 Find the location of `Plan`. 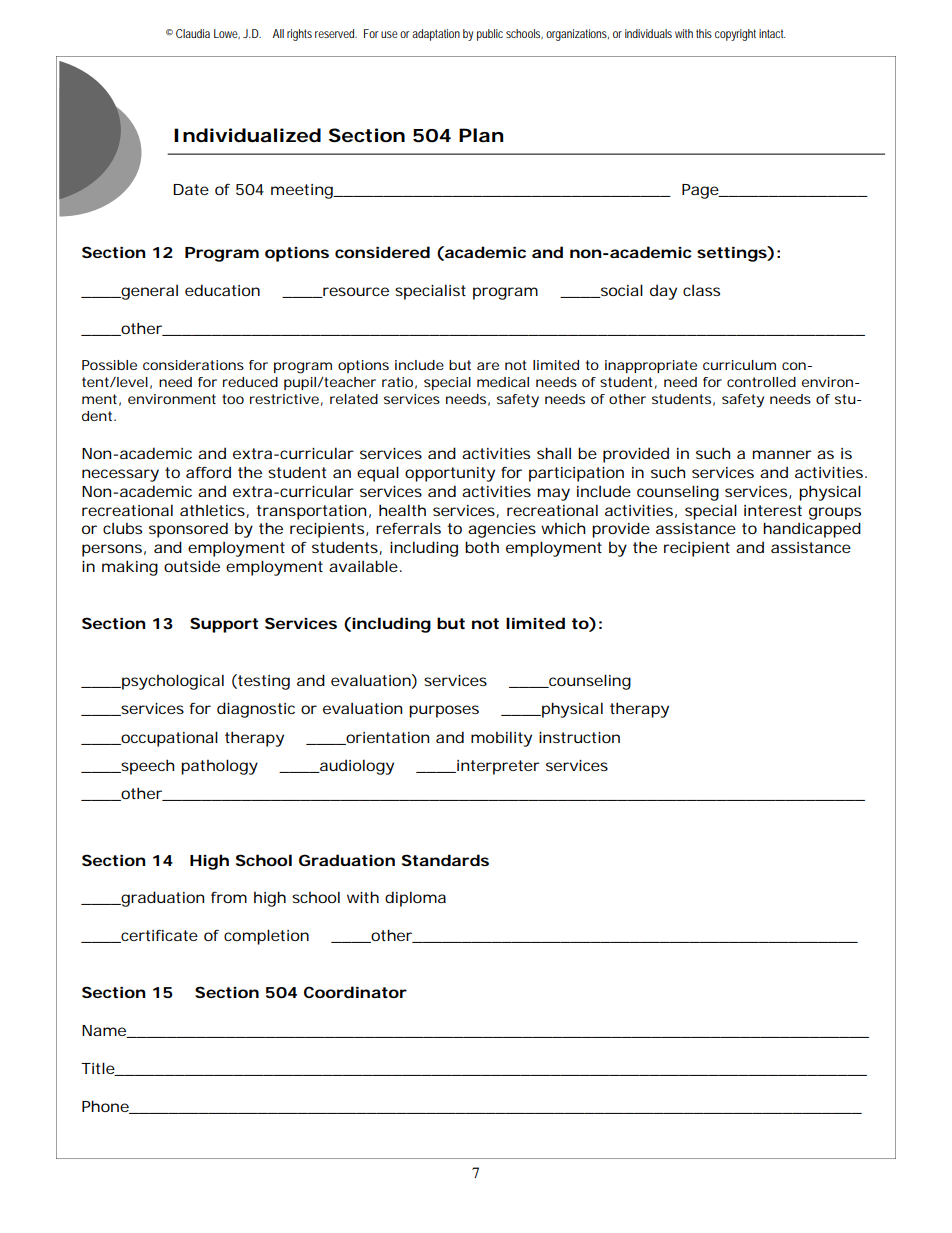

Plan is located at coordinates (481, 135).
